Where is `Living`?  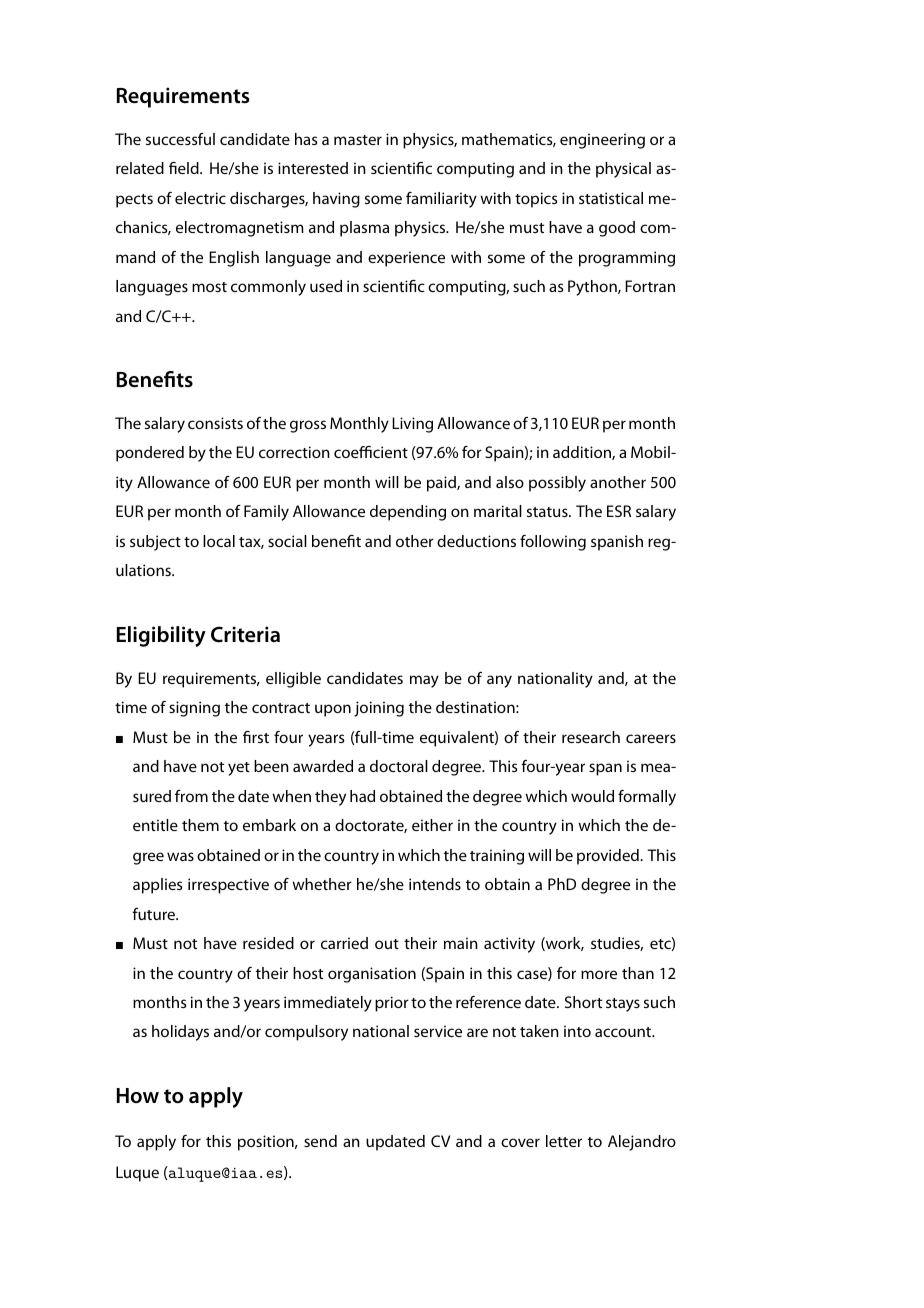
Living is located at coordinates (412, 425).
